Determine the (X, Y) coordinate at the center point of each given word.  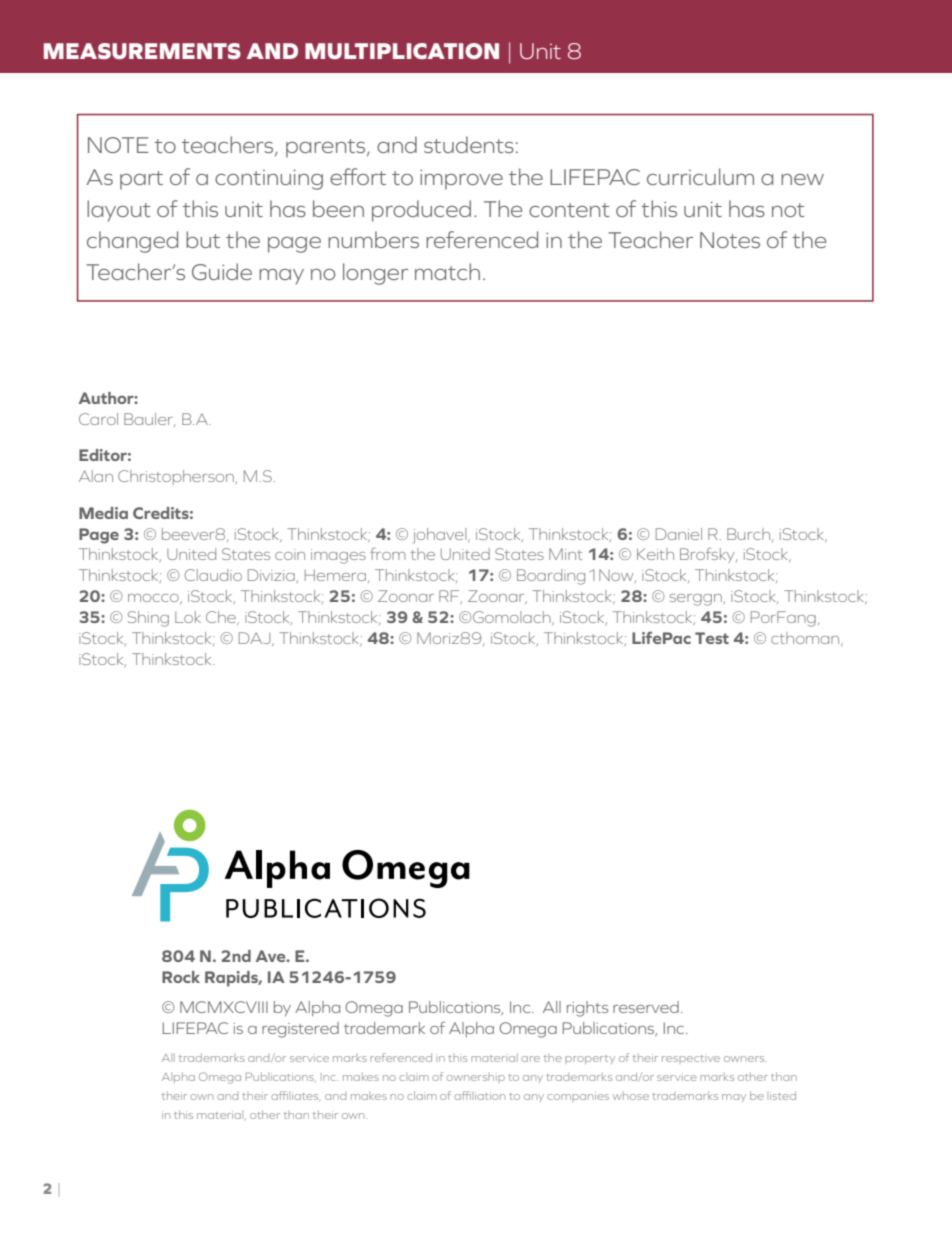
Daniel (679, 534)
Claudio (213, 575)
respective (691, 1059)
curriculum (700, 176)
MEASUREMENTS (142, 51)
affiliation (479, 1095)
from (388, 553)
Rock (181, 977)
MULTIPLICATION (402, 51)
